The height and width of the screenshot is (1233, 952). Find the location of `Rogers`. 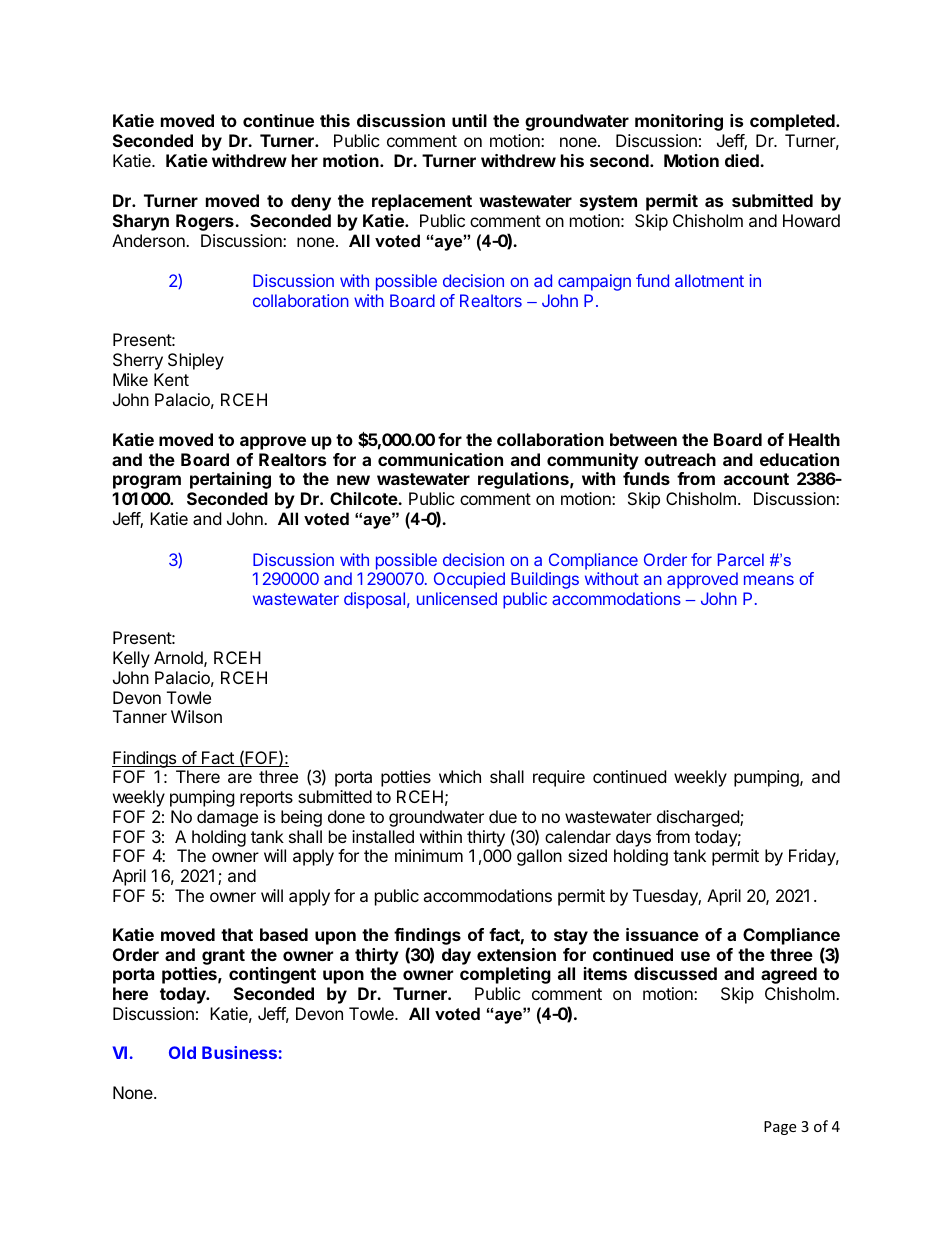

Rogers is located at coordinates (206, 222).
